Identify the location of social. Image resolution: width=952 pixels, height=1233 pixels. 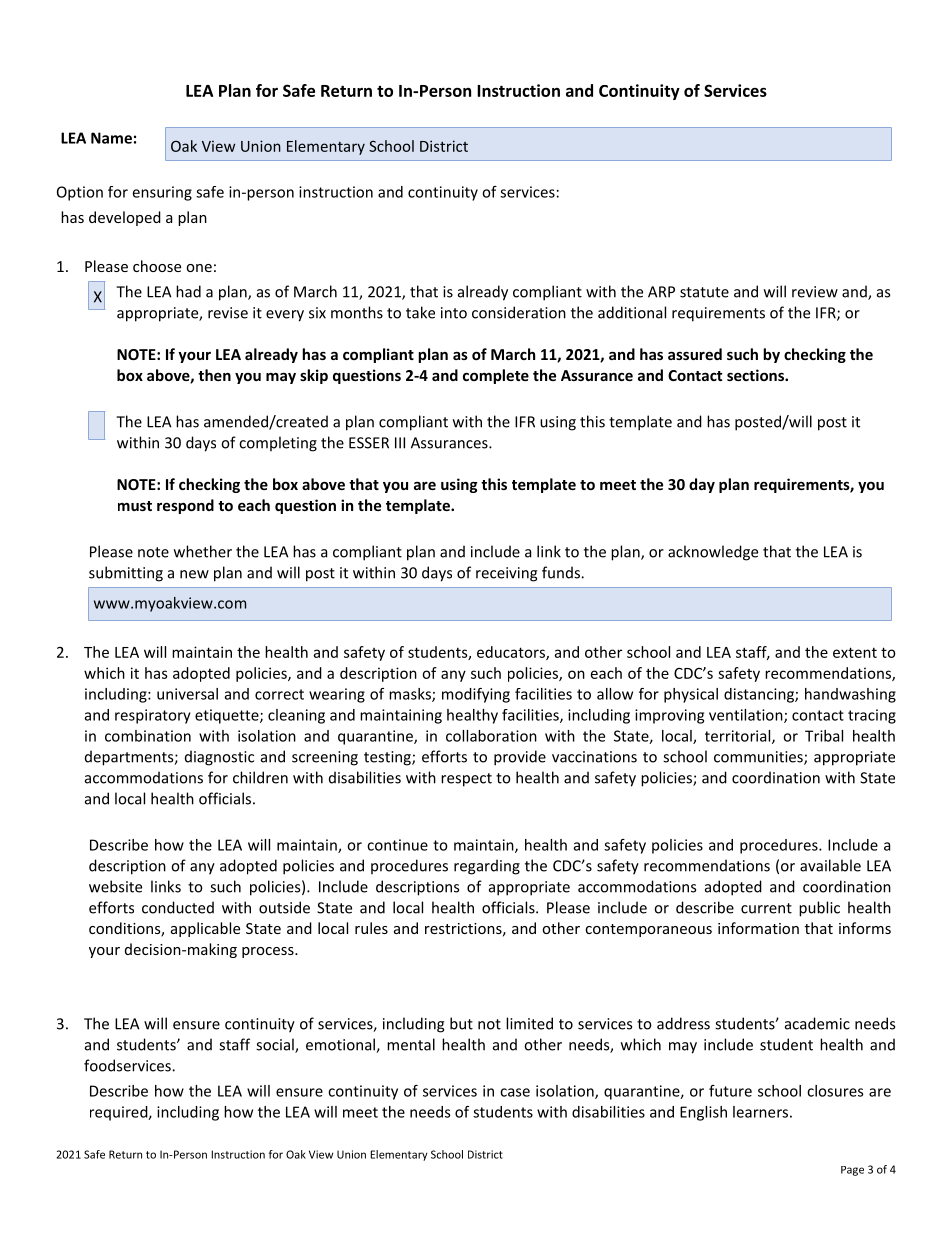
(276, 1045).
